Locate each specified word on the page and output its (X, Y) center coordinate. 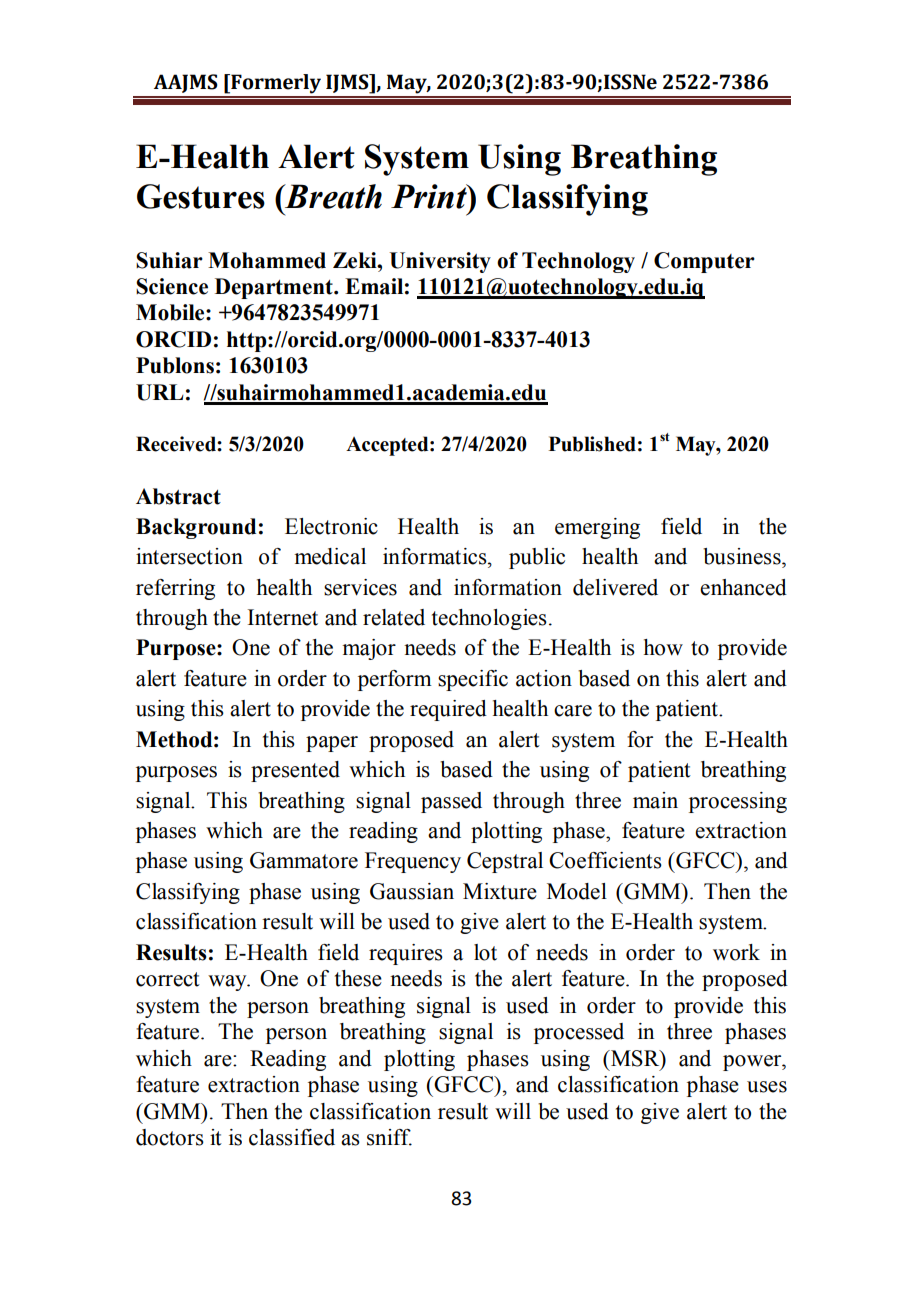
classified (292, 1137)
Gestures (201, 196)
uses (767, 1087)
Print (430, 196)
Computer (704, 262)
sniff (389, 1137)
